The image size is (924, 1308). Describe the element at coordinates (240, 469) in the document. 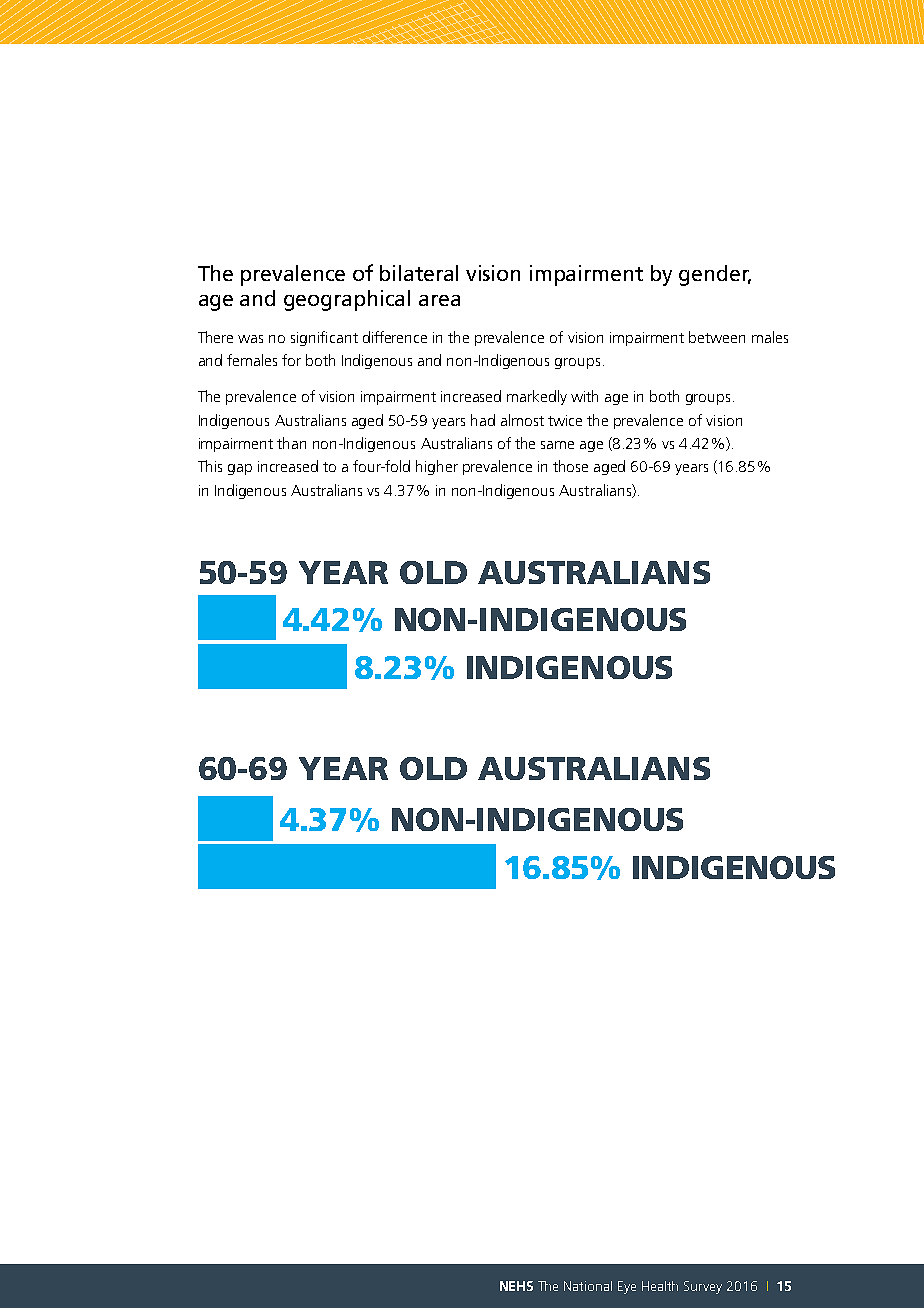

I see `gap` at that location.
